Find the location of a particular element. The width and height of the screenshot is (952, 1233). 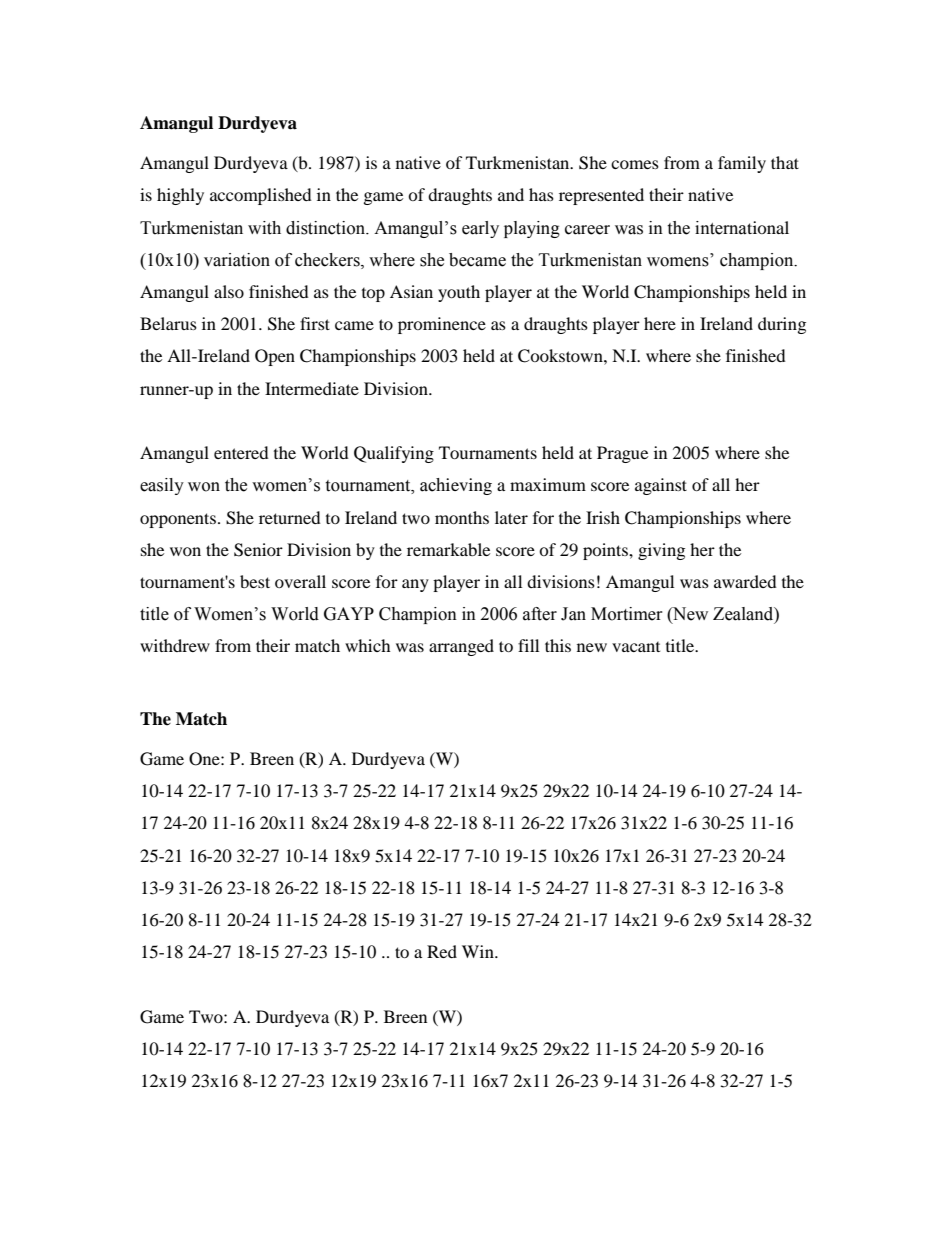

early is located at coordinates (480, 229).
